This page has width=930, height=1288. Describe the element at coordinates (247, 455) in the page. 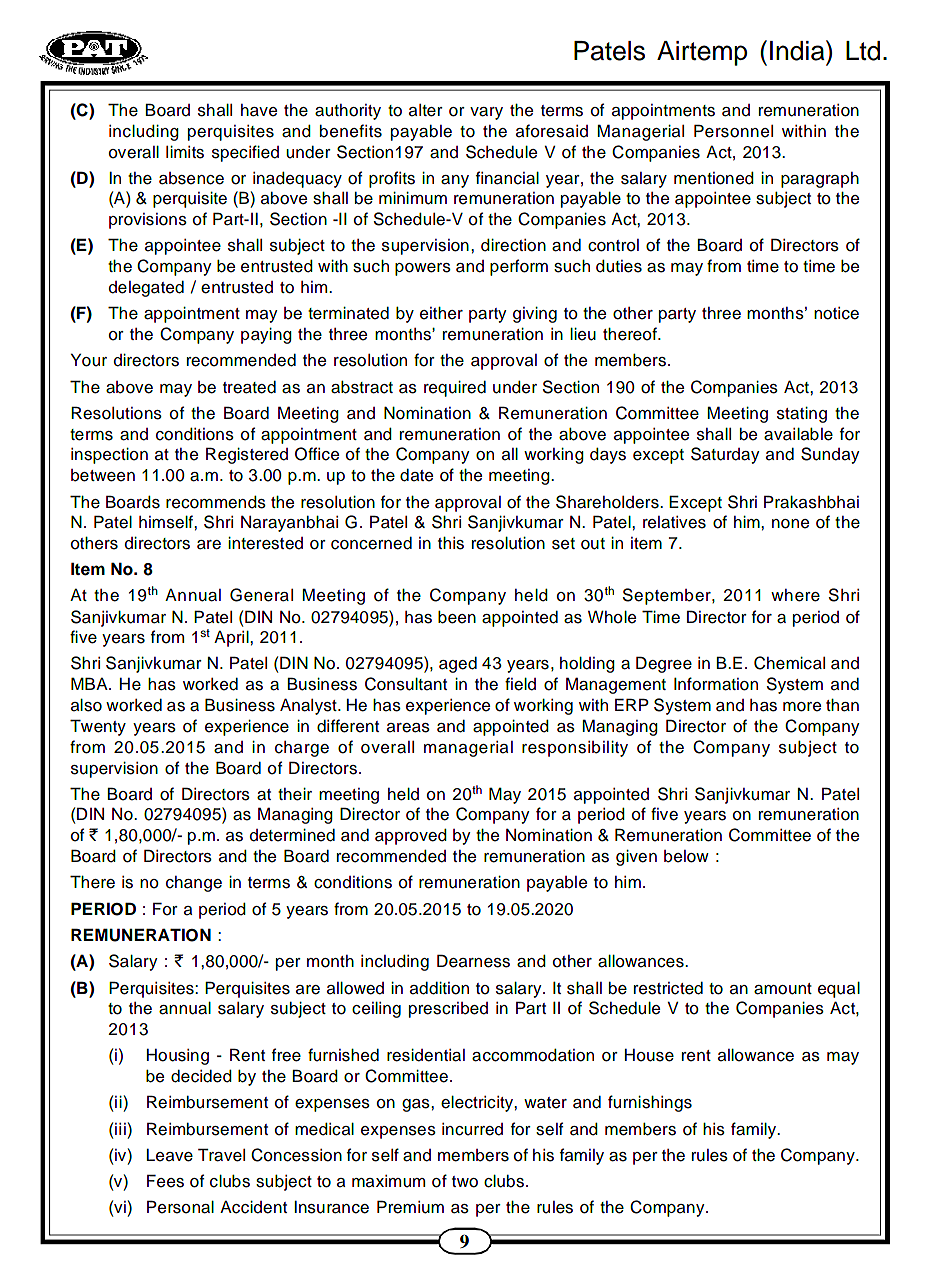

I see `Registered` at that location.
